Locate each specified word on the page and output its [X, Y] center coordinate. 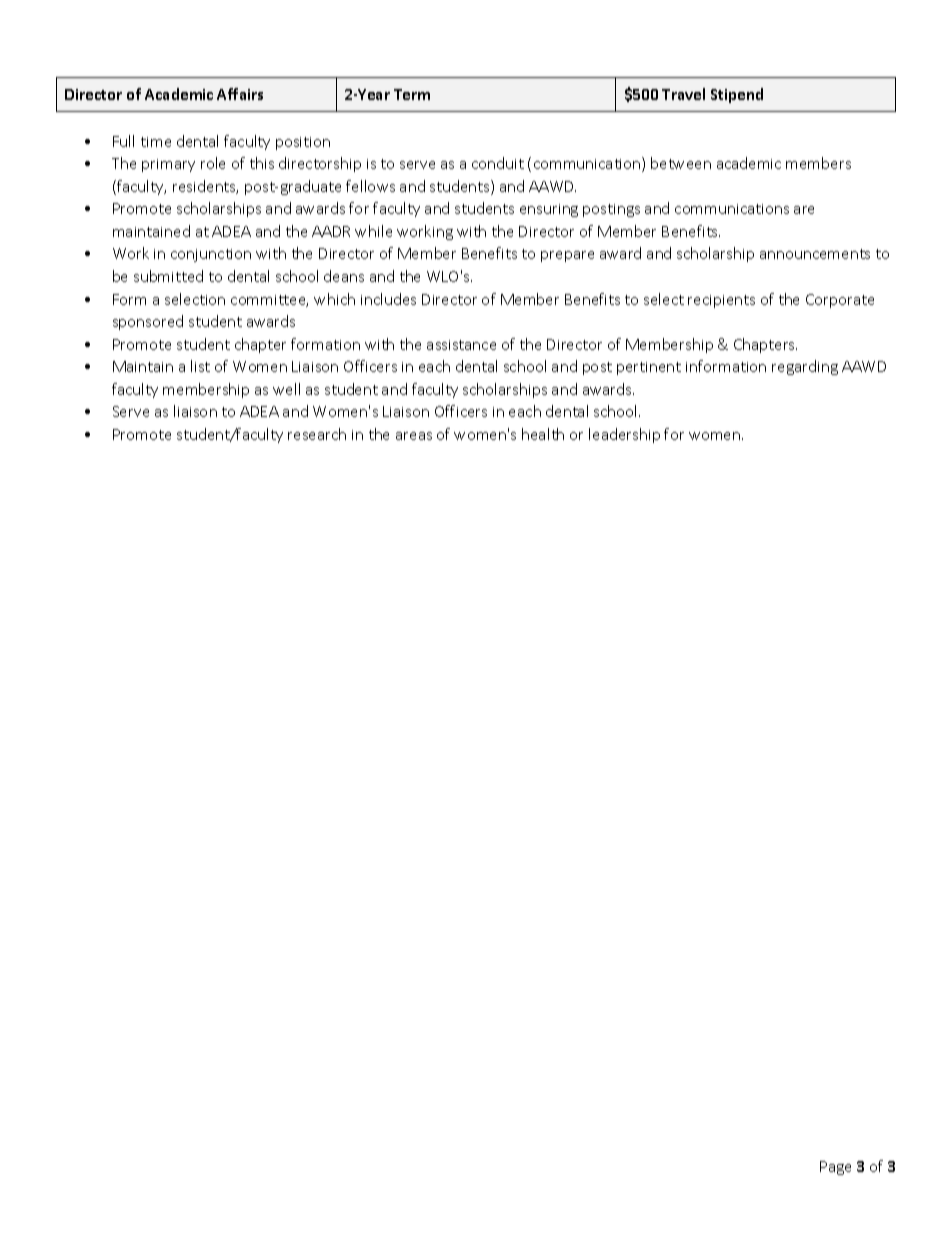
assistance [461, 345]
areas [414, 436]
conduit [498, 163]
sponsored [148, 322]
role [213, 163]
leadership [624, 435]
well [286, 389]
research [317, 434]
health [543, 434]
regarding [805, 367]
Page [835, 1168]
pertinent [649, 368]
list [200, 366]
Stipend [737, 95]
